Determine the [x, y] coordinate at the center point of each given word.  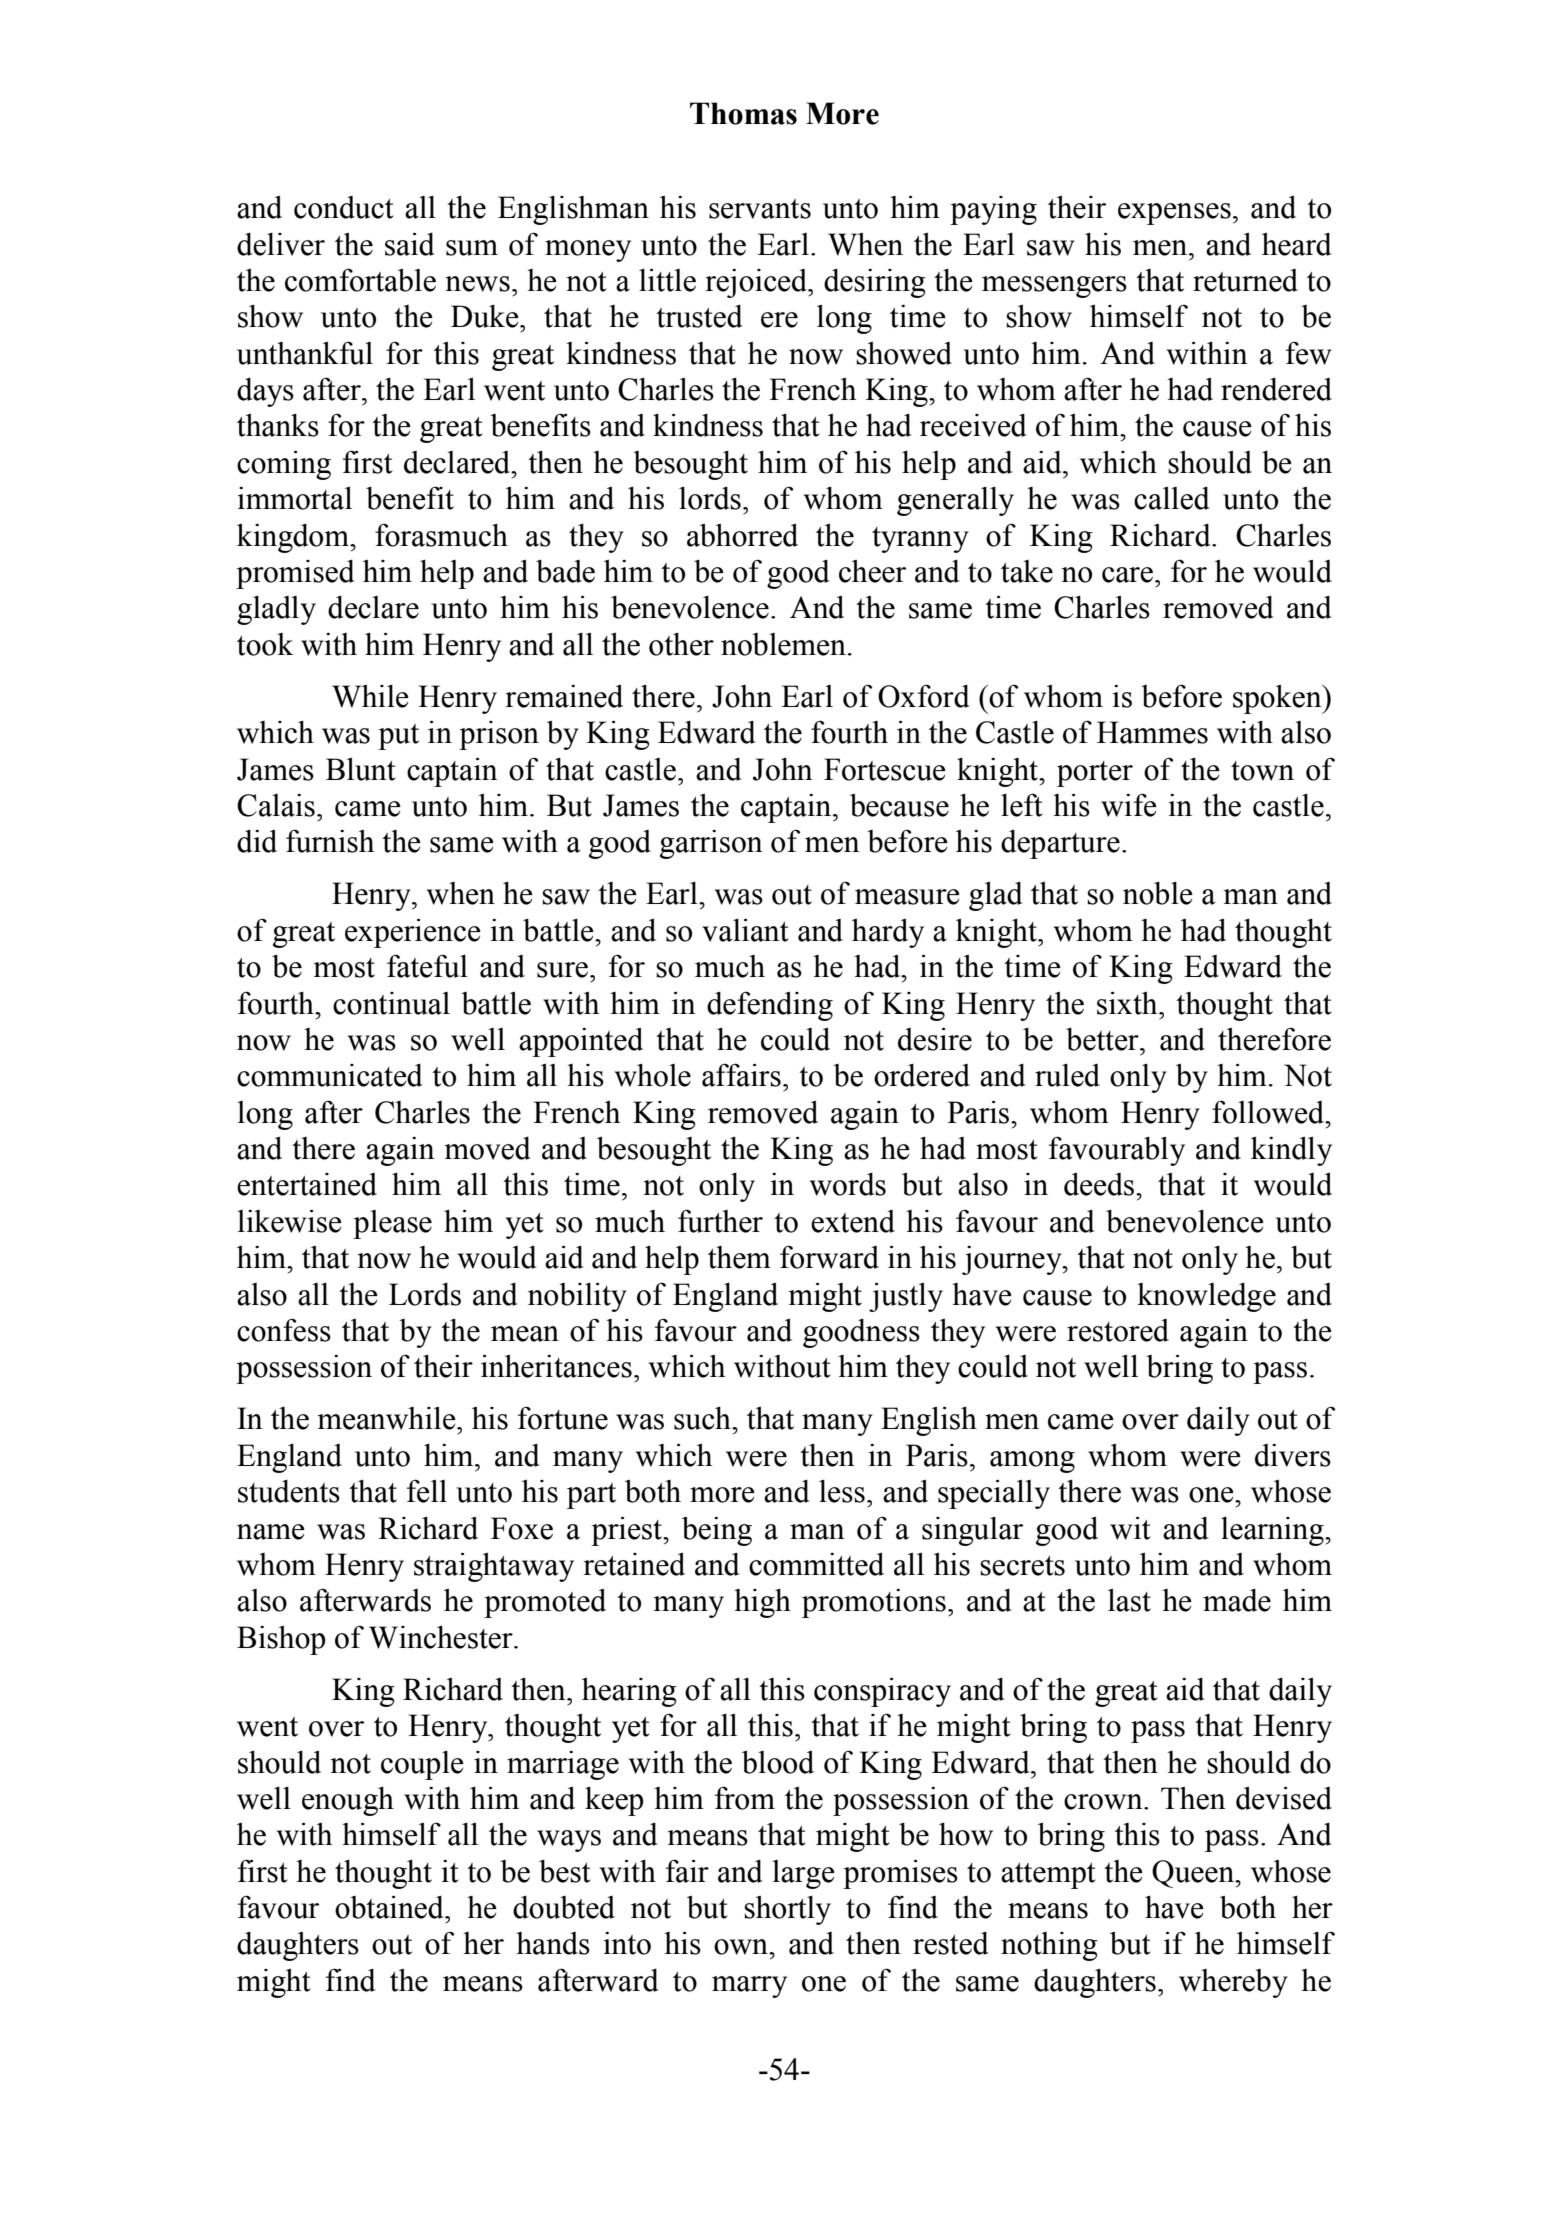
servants [760, 209]
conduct [344, 207]
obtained [390, 1907]
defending [770, 1006]
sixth [1128, 1003]
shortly [787, 1910]
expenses [1174, 214]
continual [391, 1003]
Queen [1194, 1874]
